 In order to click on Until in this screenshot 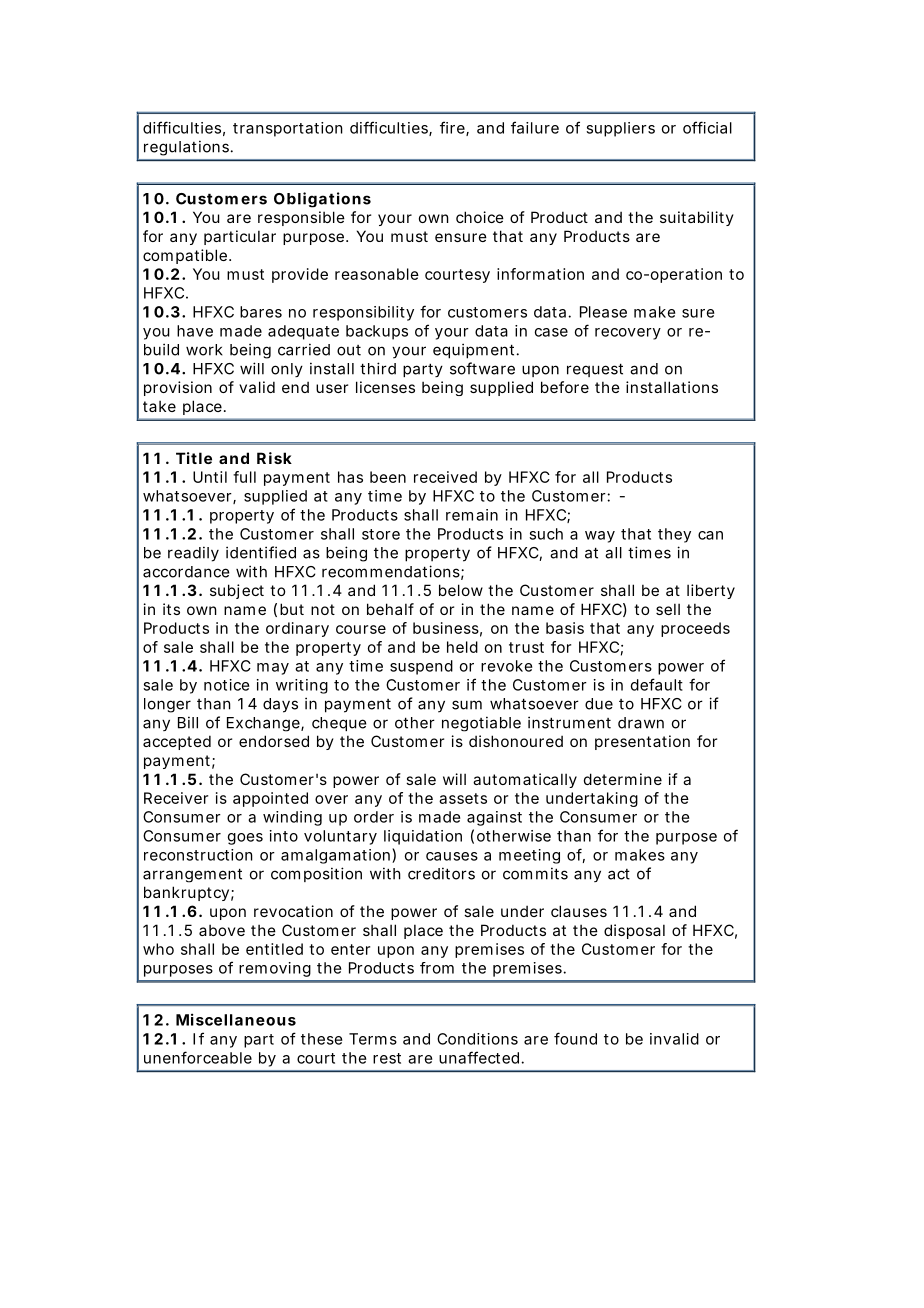, I will do `click(210, 477)`.
